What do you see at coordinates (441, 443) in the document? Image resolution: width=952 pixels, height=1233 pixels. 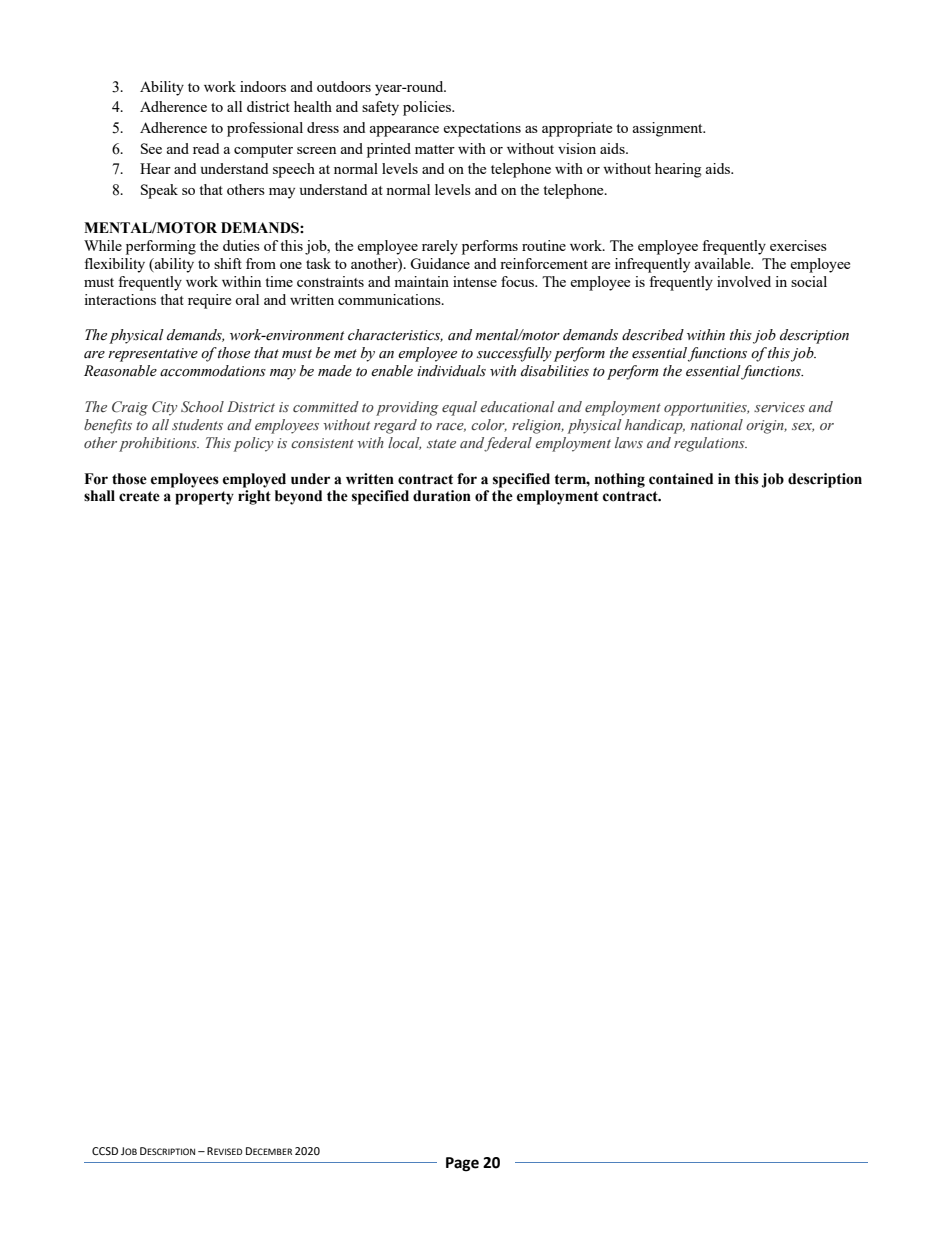 I see `state` at bounding box center [441, 443].
